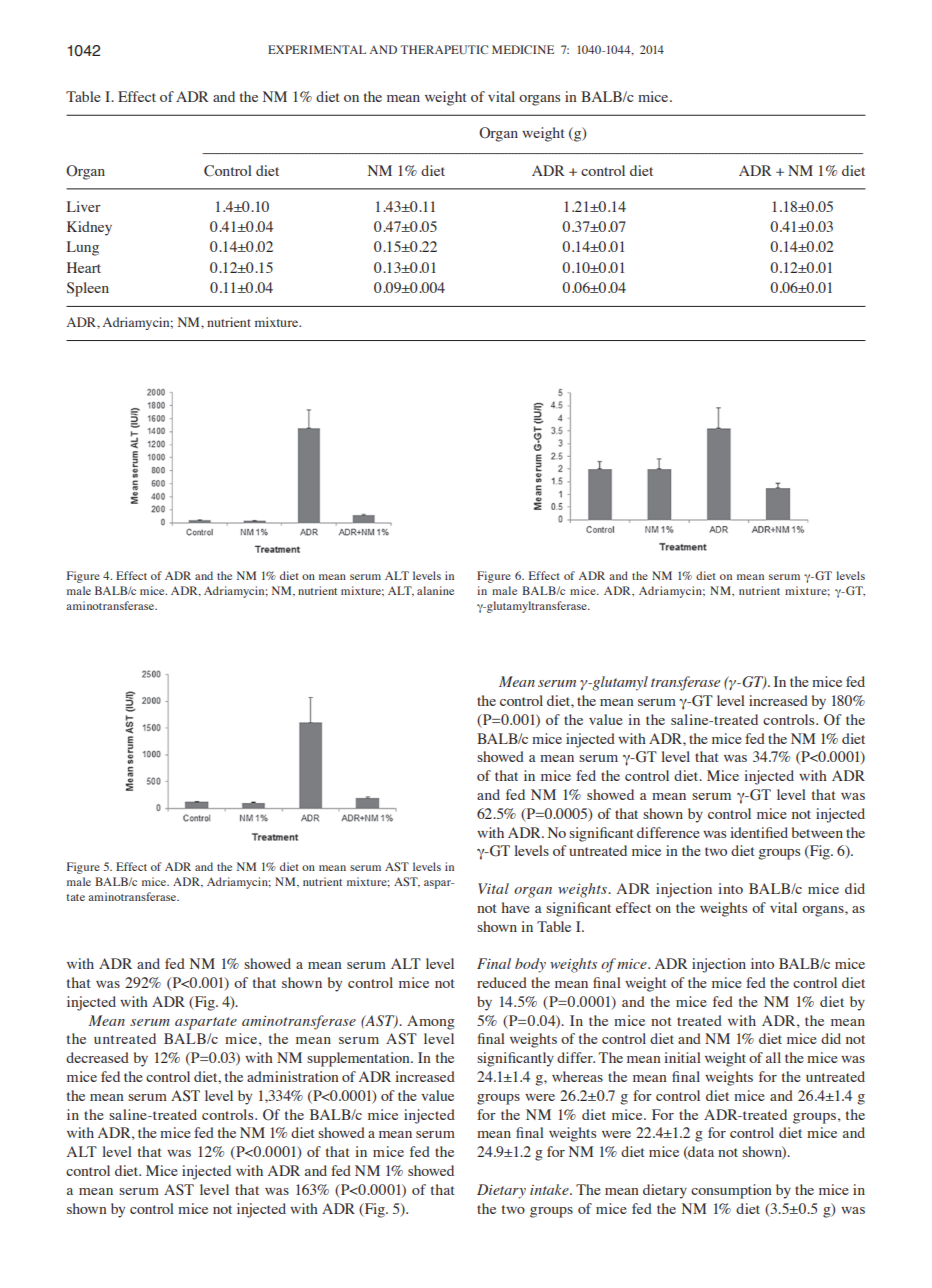  Describe the element at coordinates (293, 1076) in the screenshot. I see `administration` at that location.
